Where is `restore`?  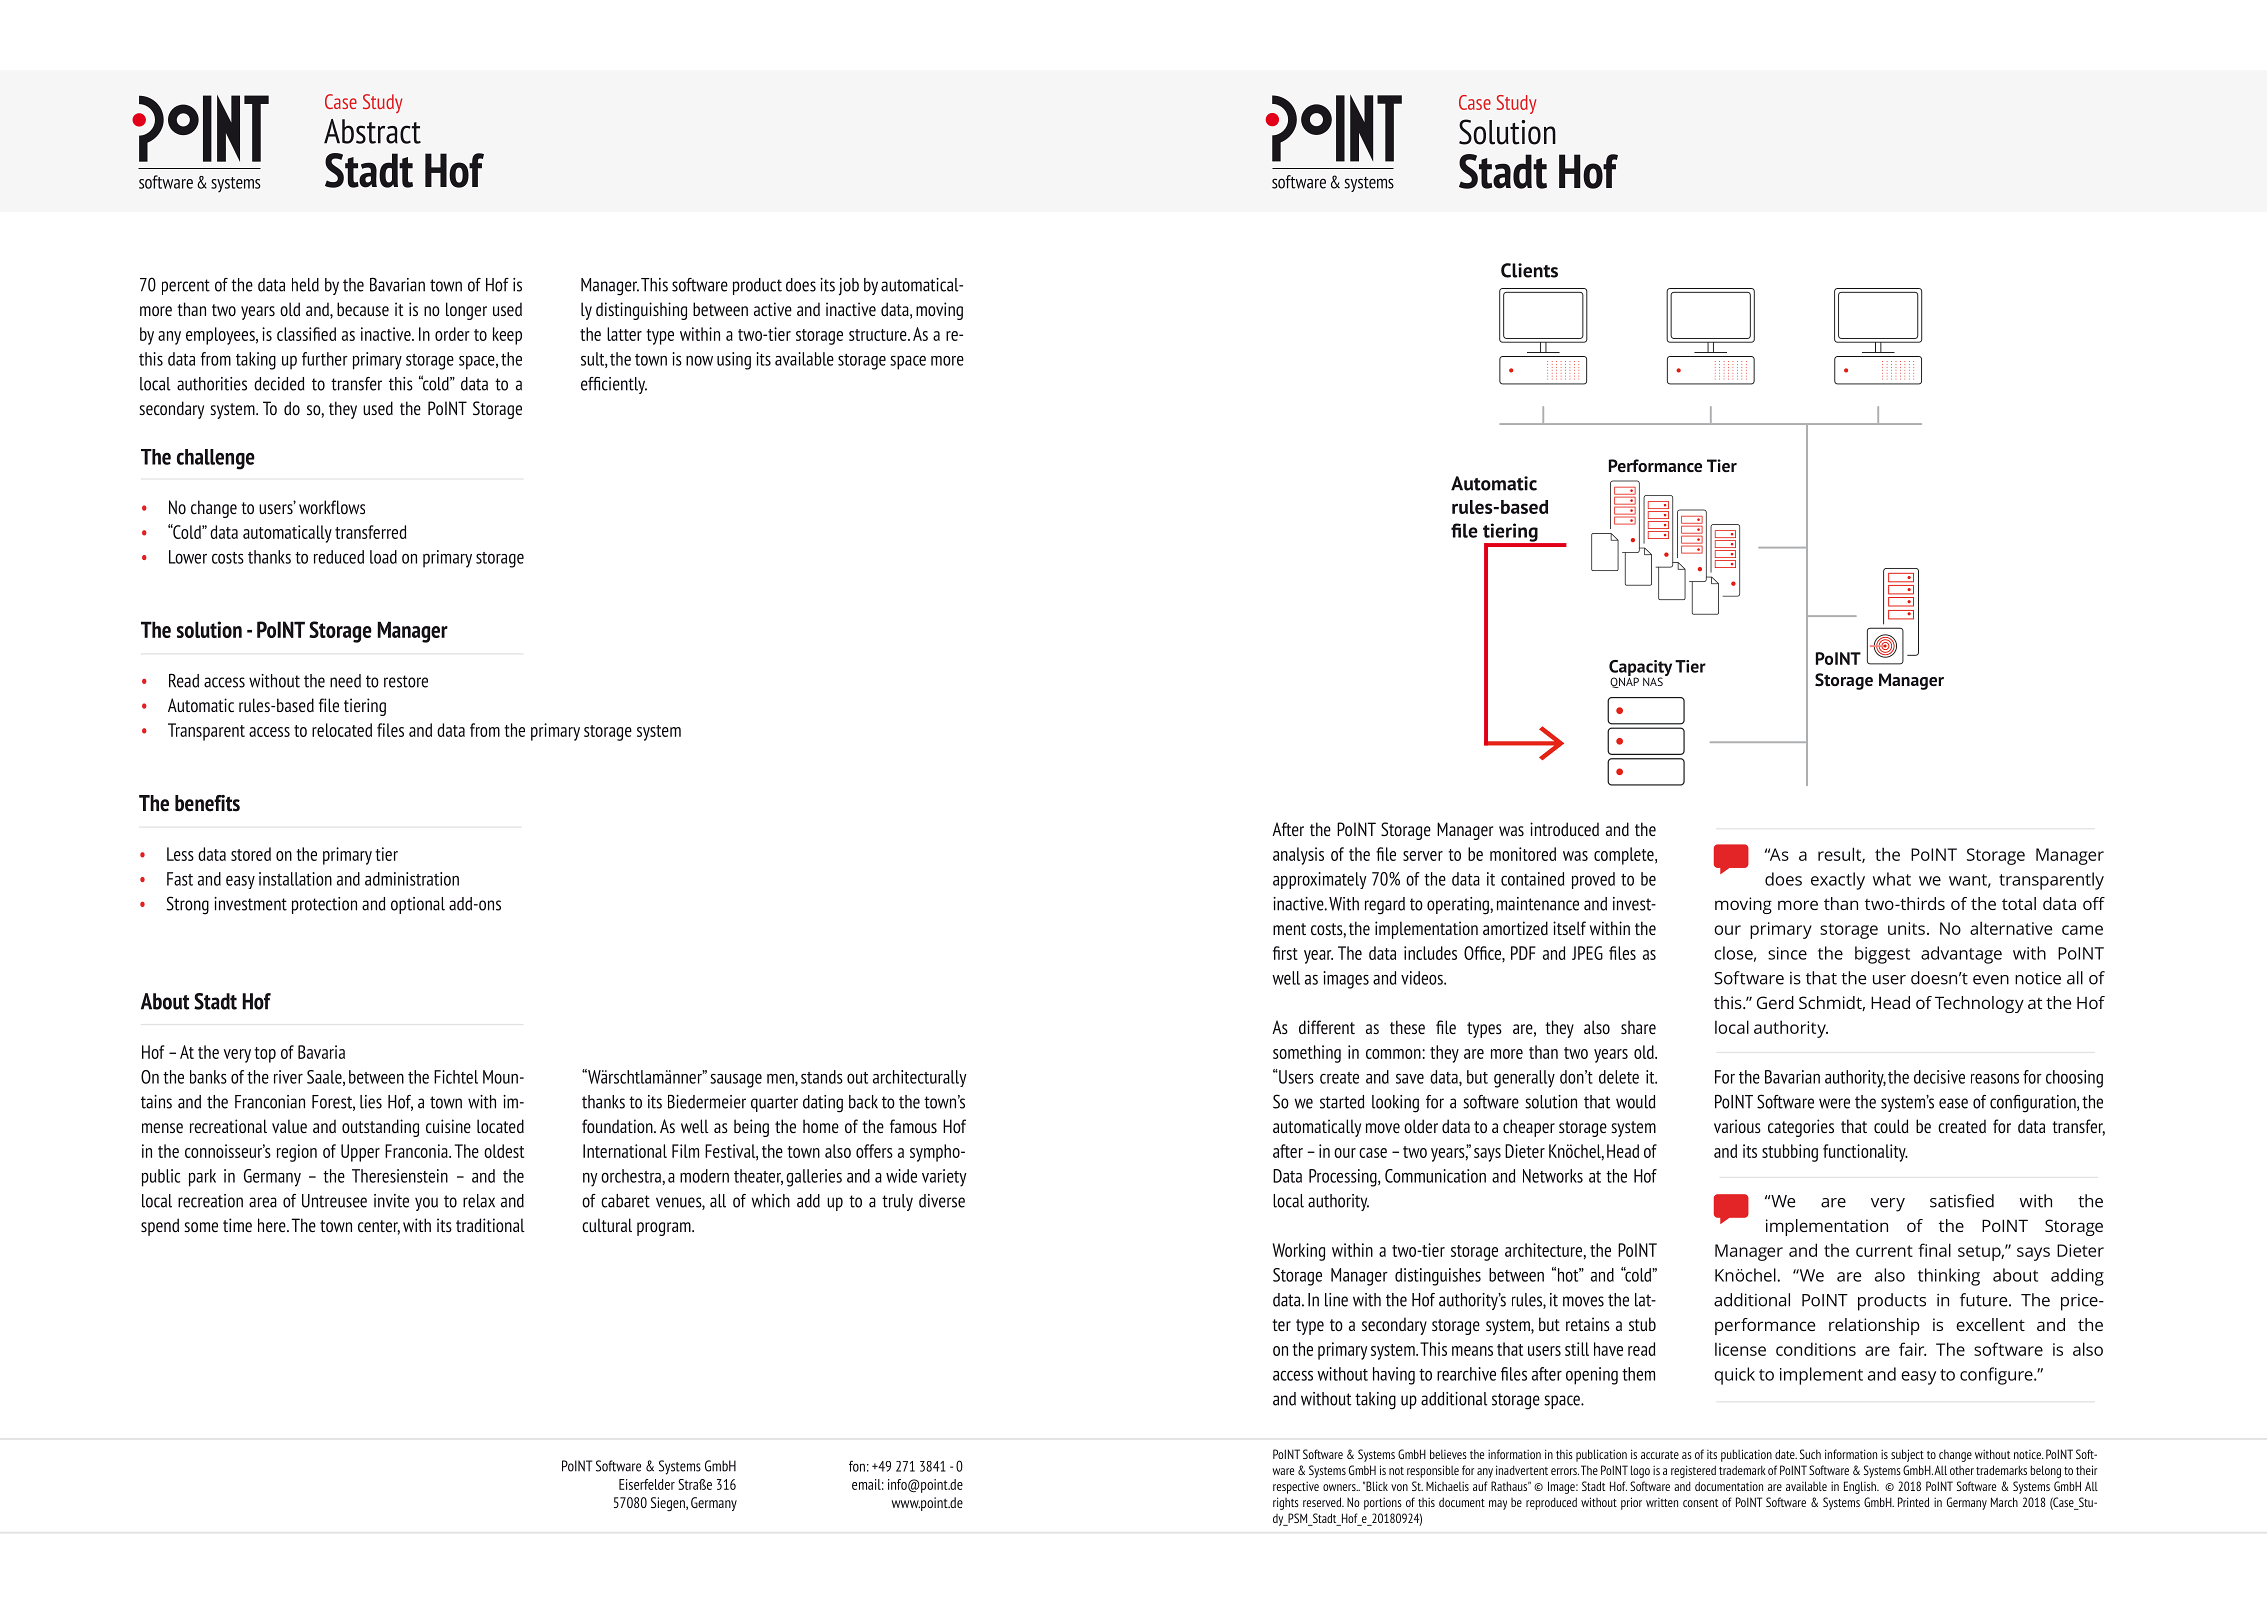 restore is located at coordinates (406, 681).
